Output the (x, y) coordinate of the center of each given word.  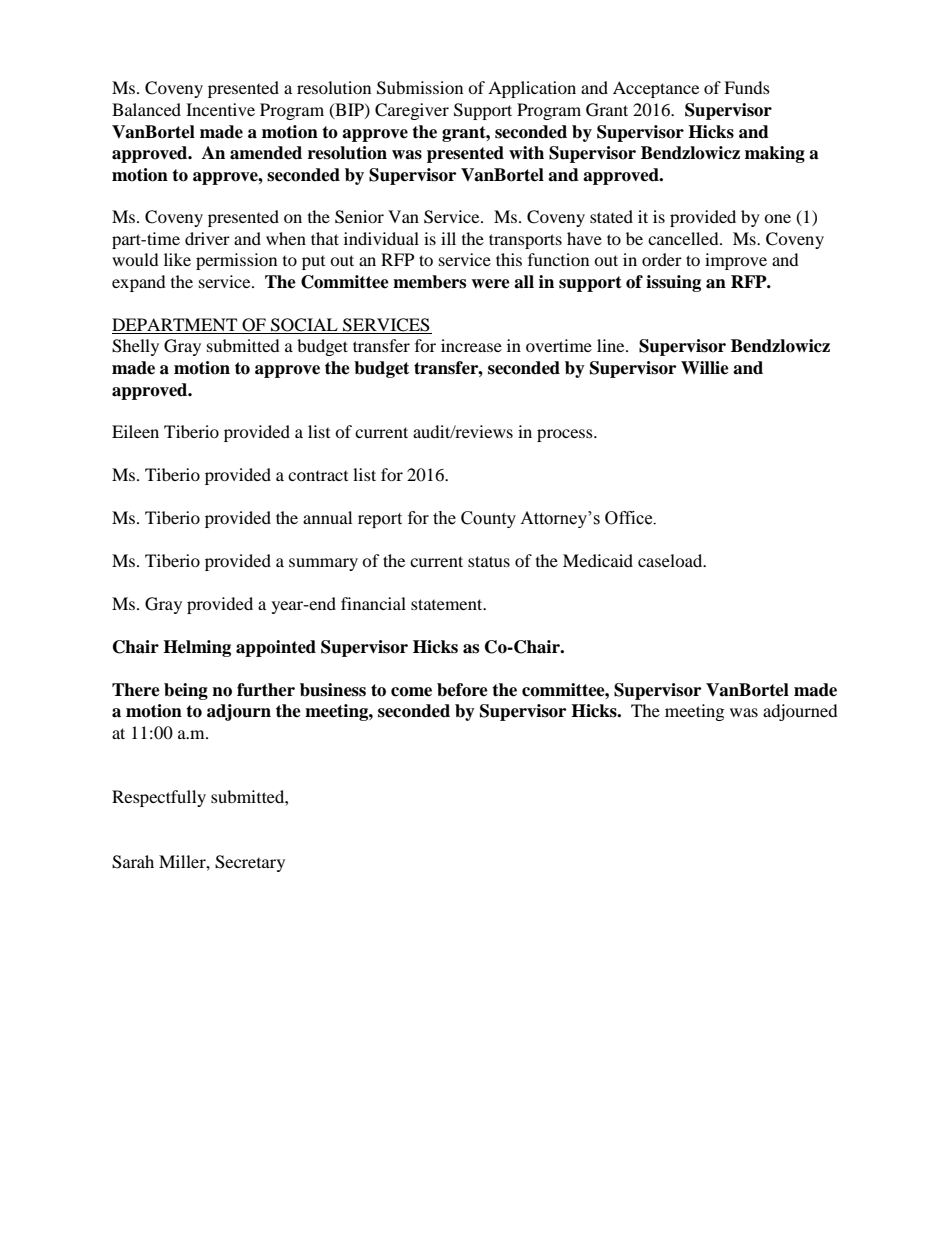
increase (471, 345)
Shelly (135, 347)
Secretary (250, 863)
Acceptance (656, 89)
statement (448, 604)
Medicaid (598, 560)
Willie (705, 368)
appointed (276, 648)
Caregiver (412, 111)
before (462, 690)
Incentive (220, 109)
